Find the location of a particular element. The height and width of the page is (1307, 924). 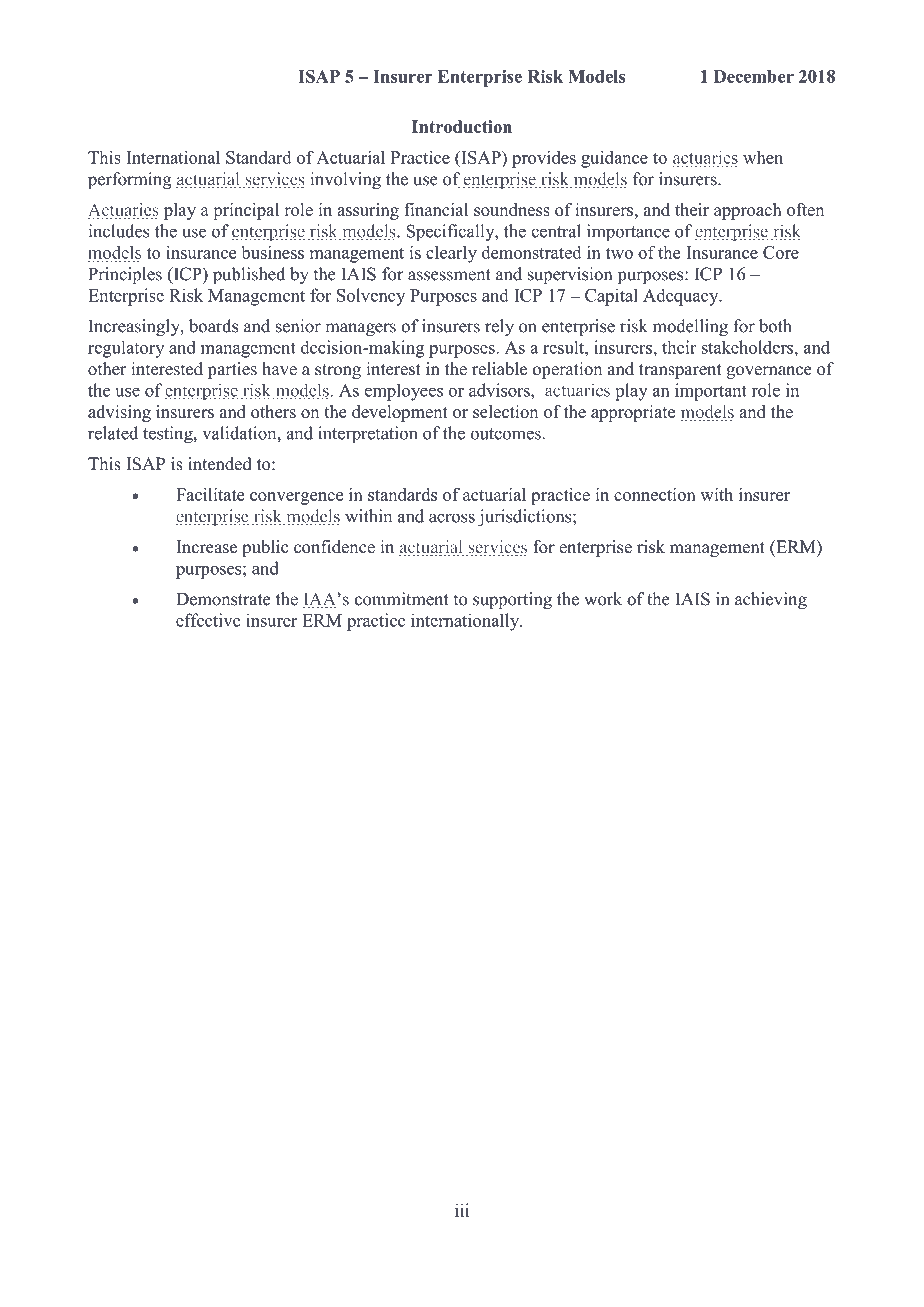

Introduction is located at coordinates (462, 126).
